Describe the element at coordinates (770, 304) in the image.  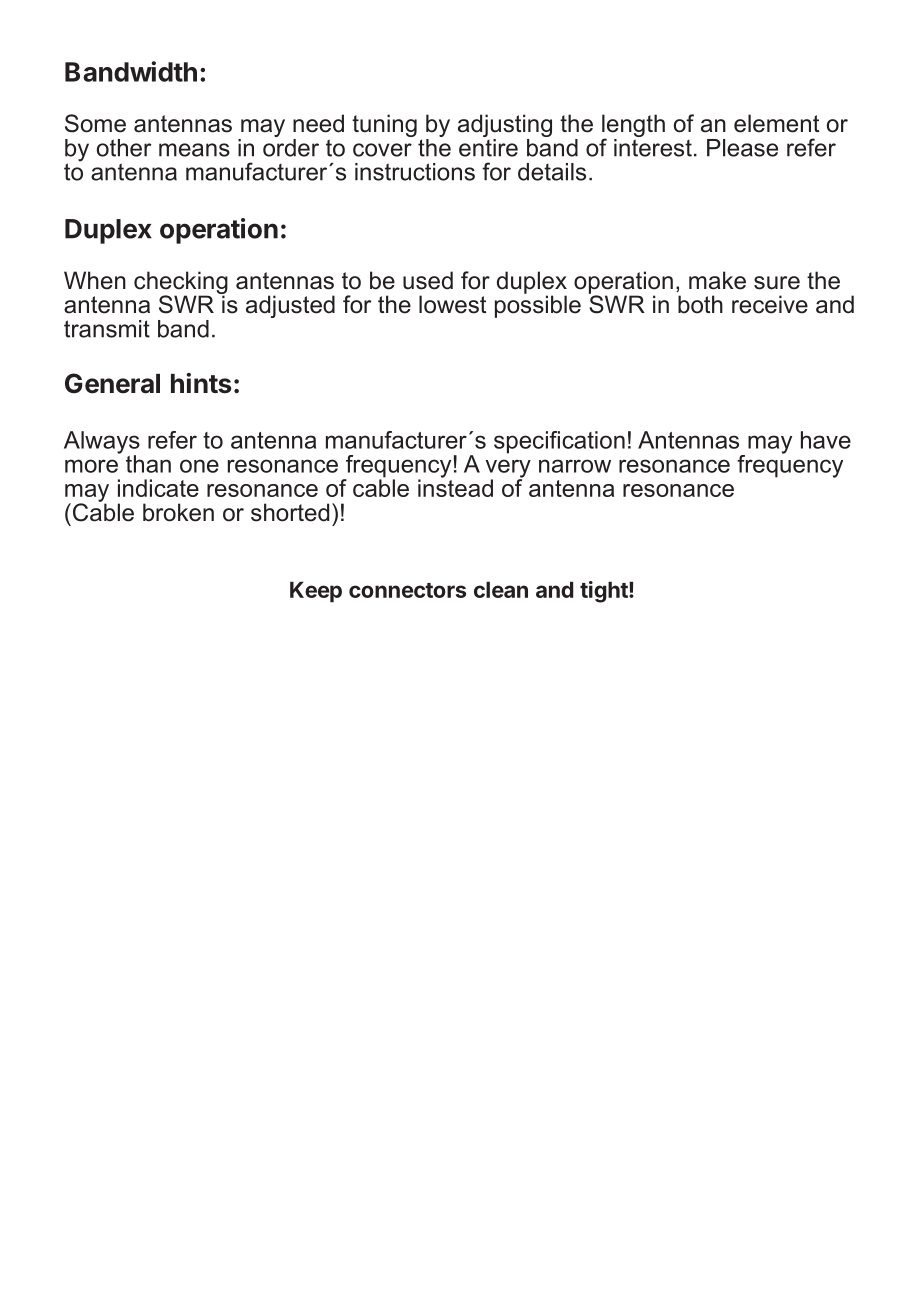
I see `receive` at that location.
